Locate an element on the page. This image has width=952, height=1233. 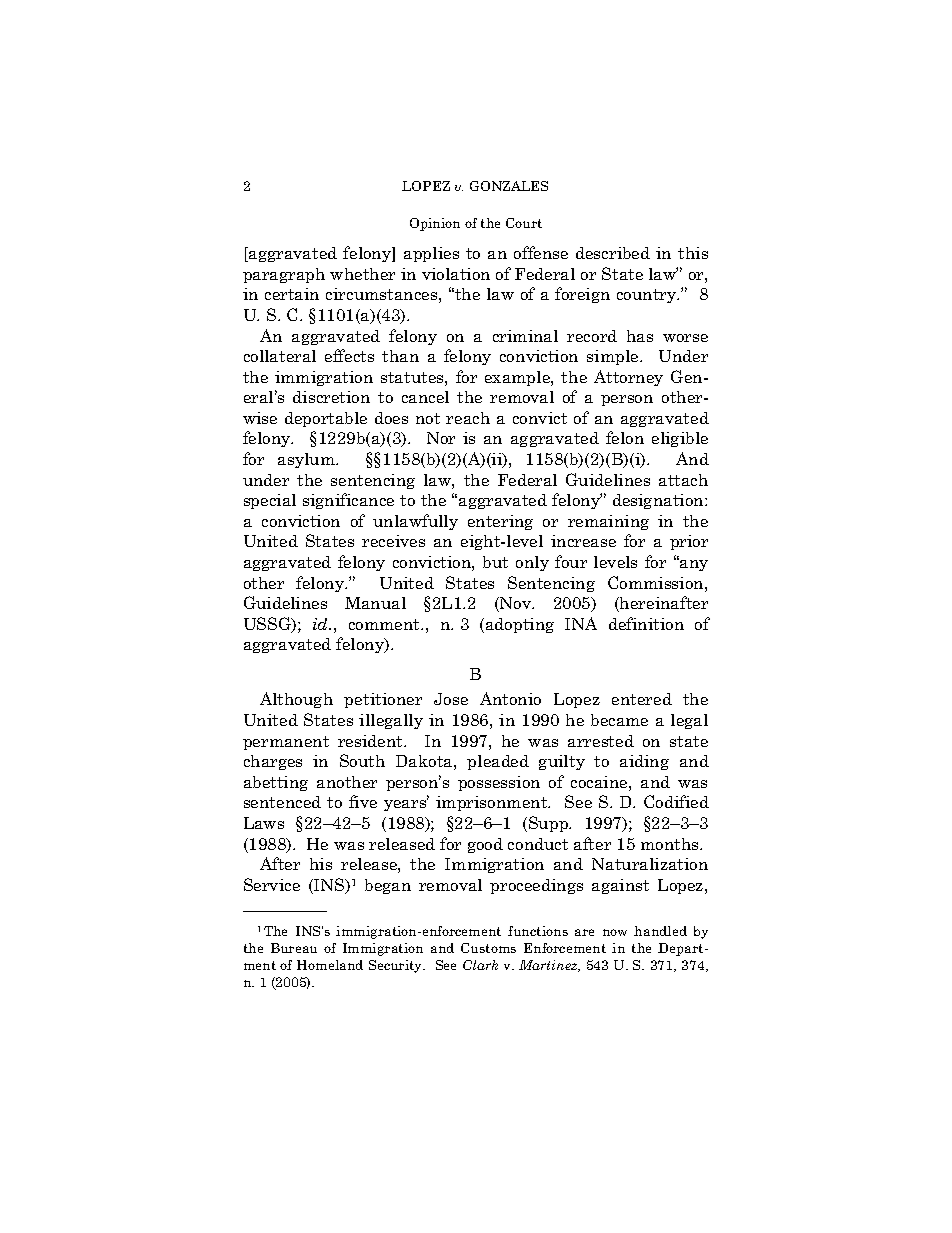
permanent is located at coordinates (286, 743).
